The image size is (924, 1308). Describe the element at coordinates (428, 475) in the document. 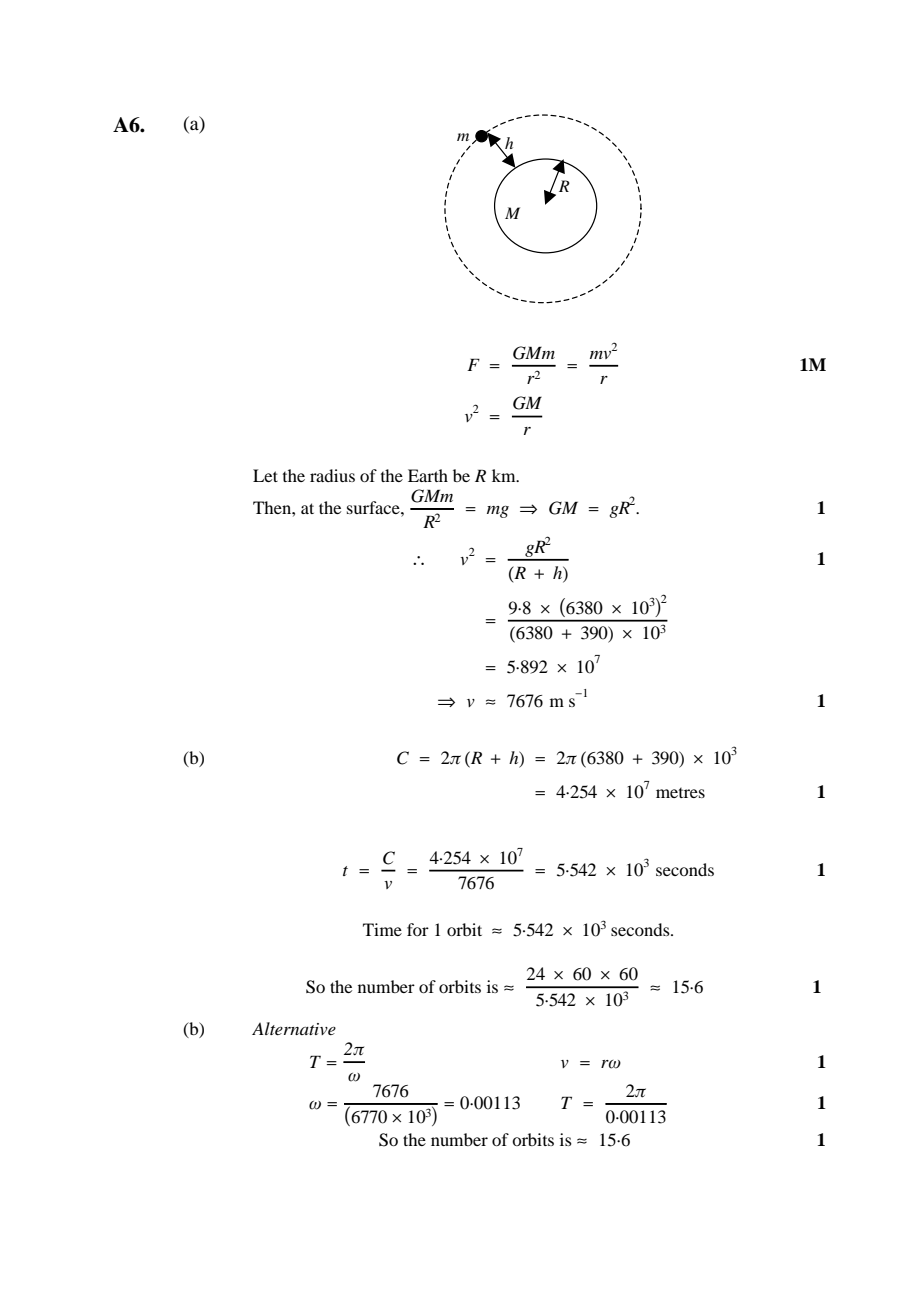

I see `Earth` at that location.
